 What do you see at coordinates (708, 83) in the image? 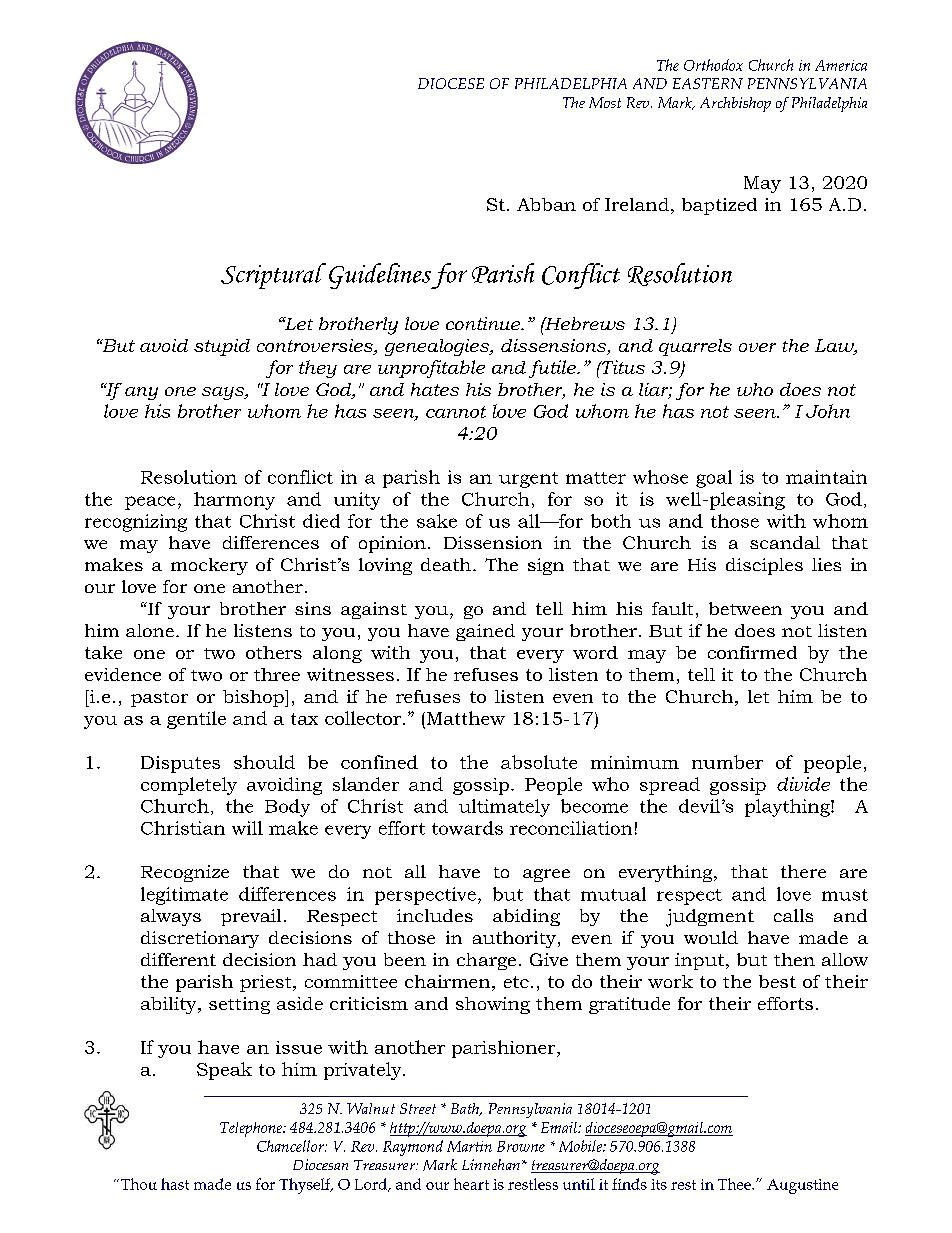
I see `EASTERN` at bounding box center [708, 83].
